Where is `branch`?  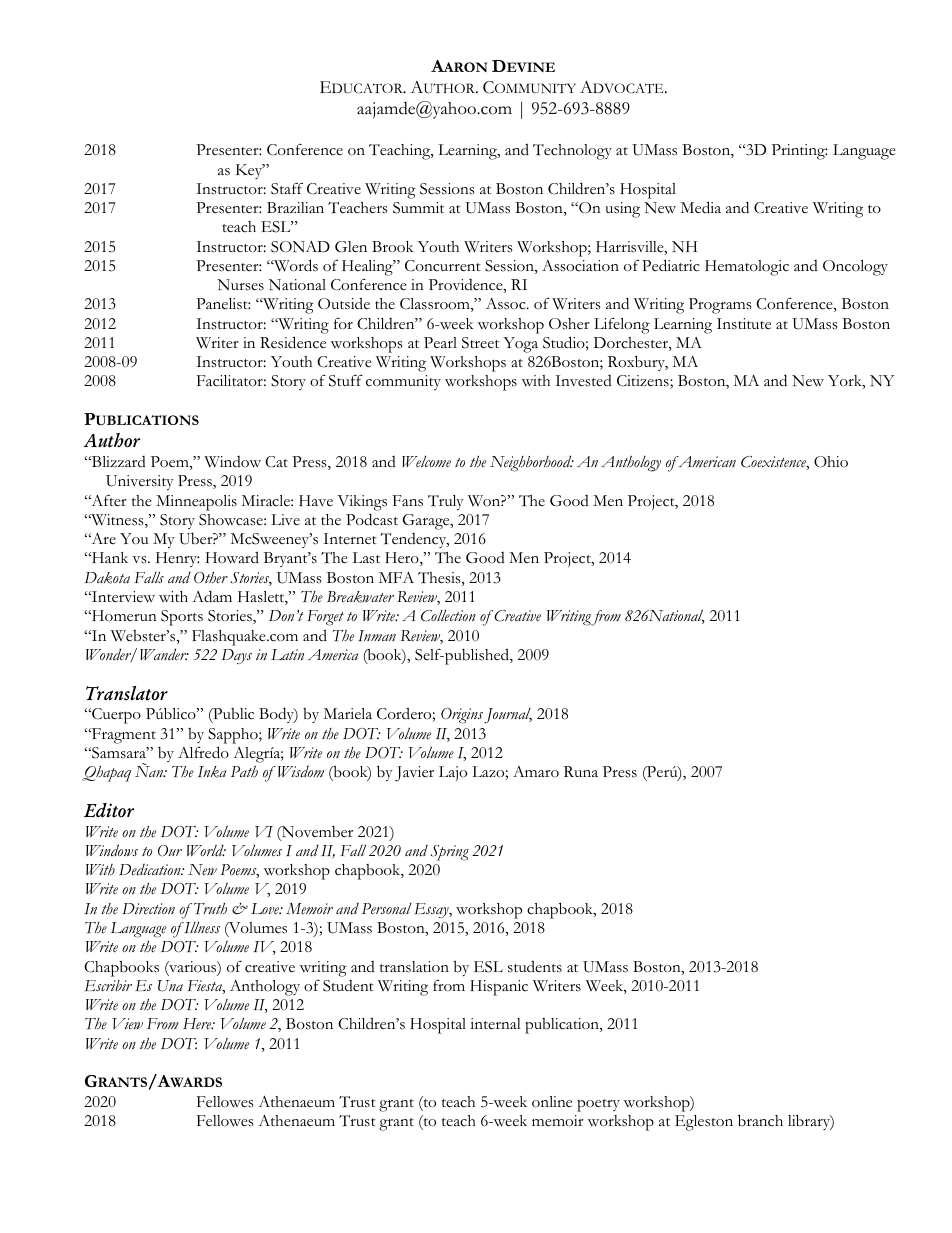 branch is located at coordinates (760, 1120).
